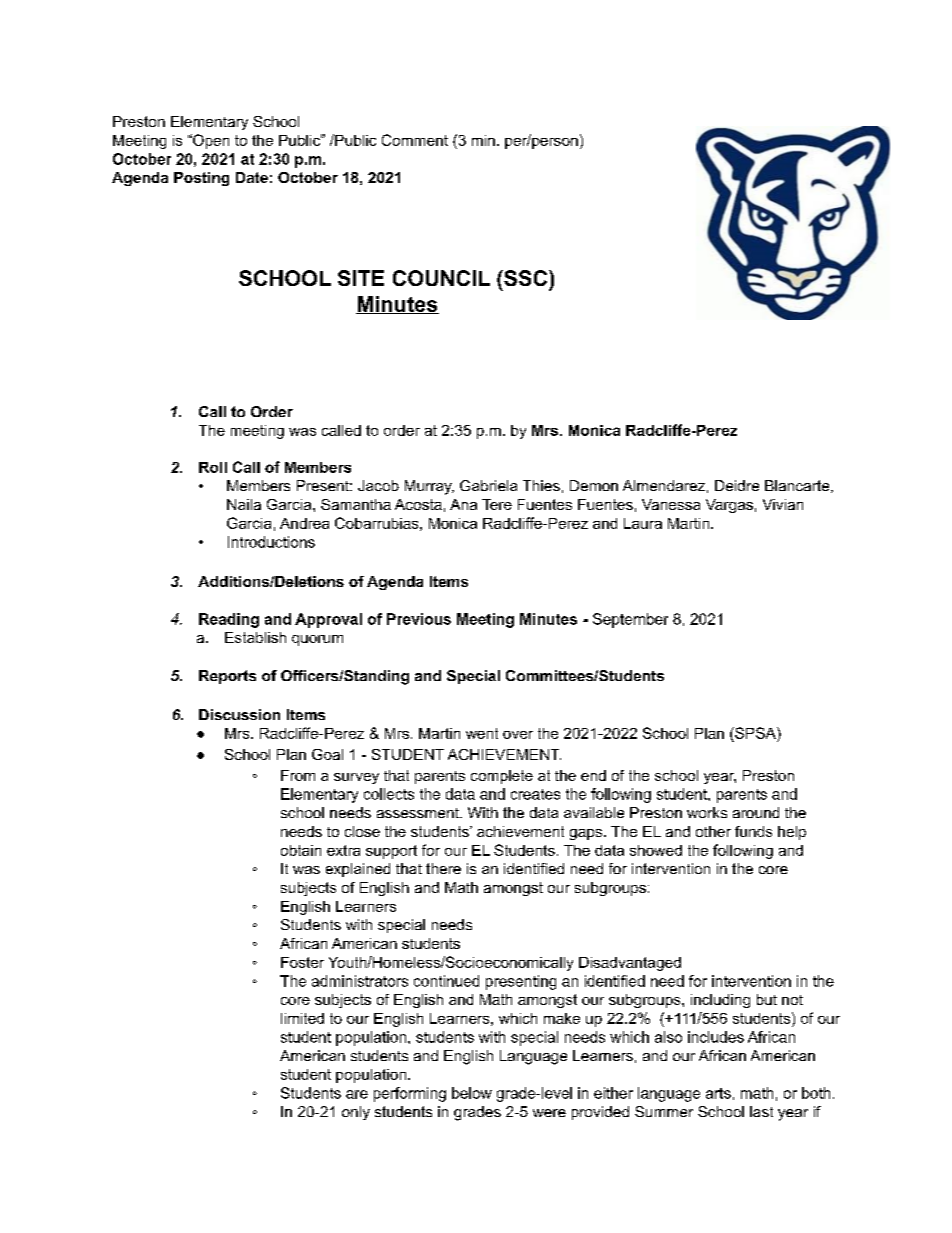 This image has height=1233, width=952. I want to click on funds, so click(753, 831).
